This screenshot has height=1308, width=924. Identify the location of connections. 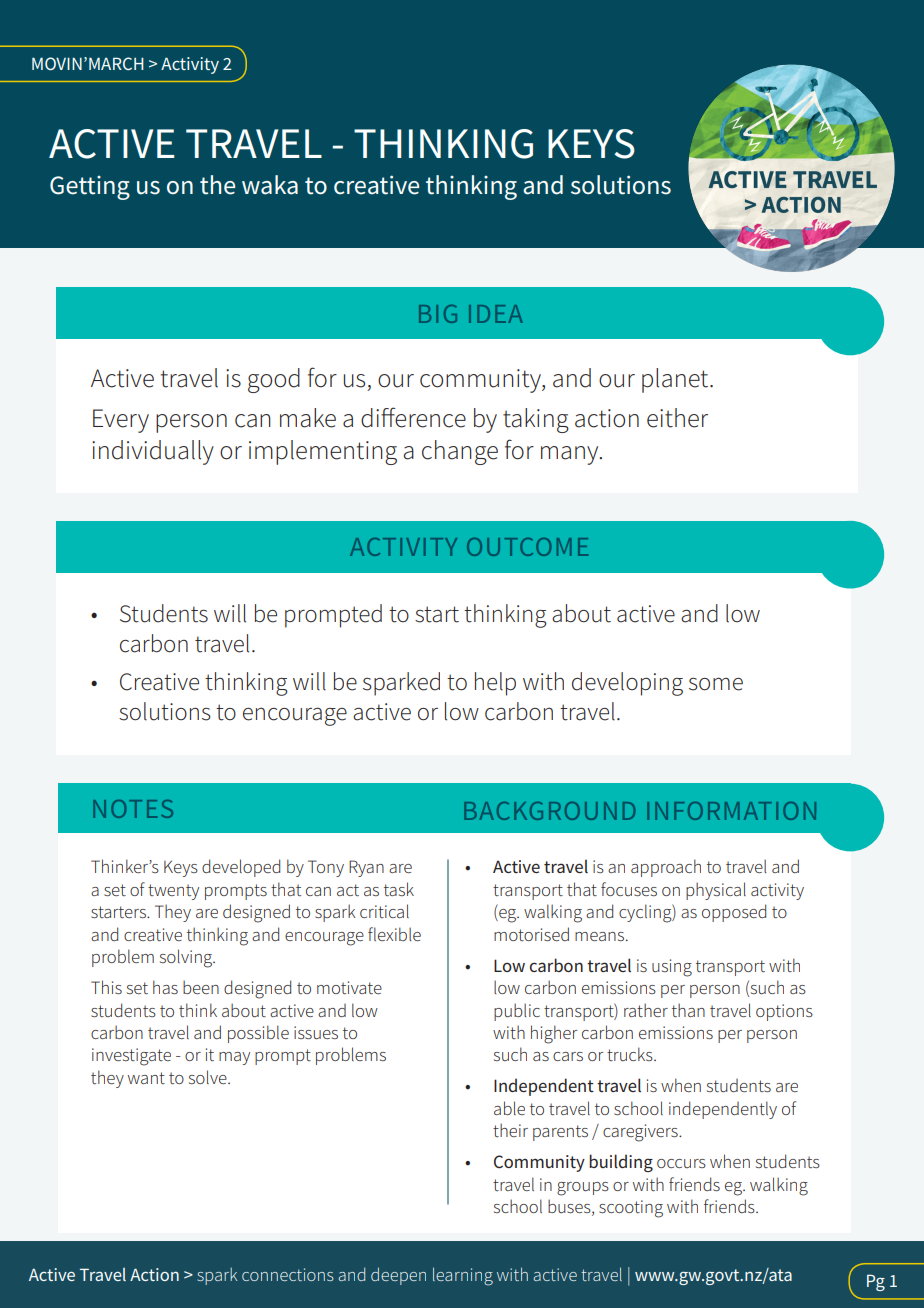
(288, 1274).
